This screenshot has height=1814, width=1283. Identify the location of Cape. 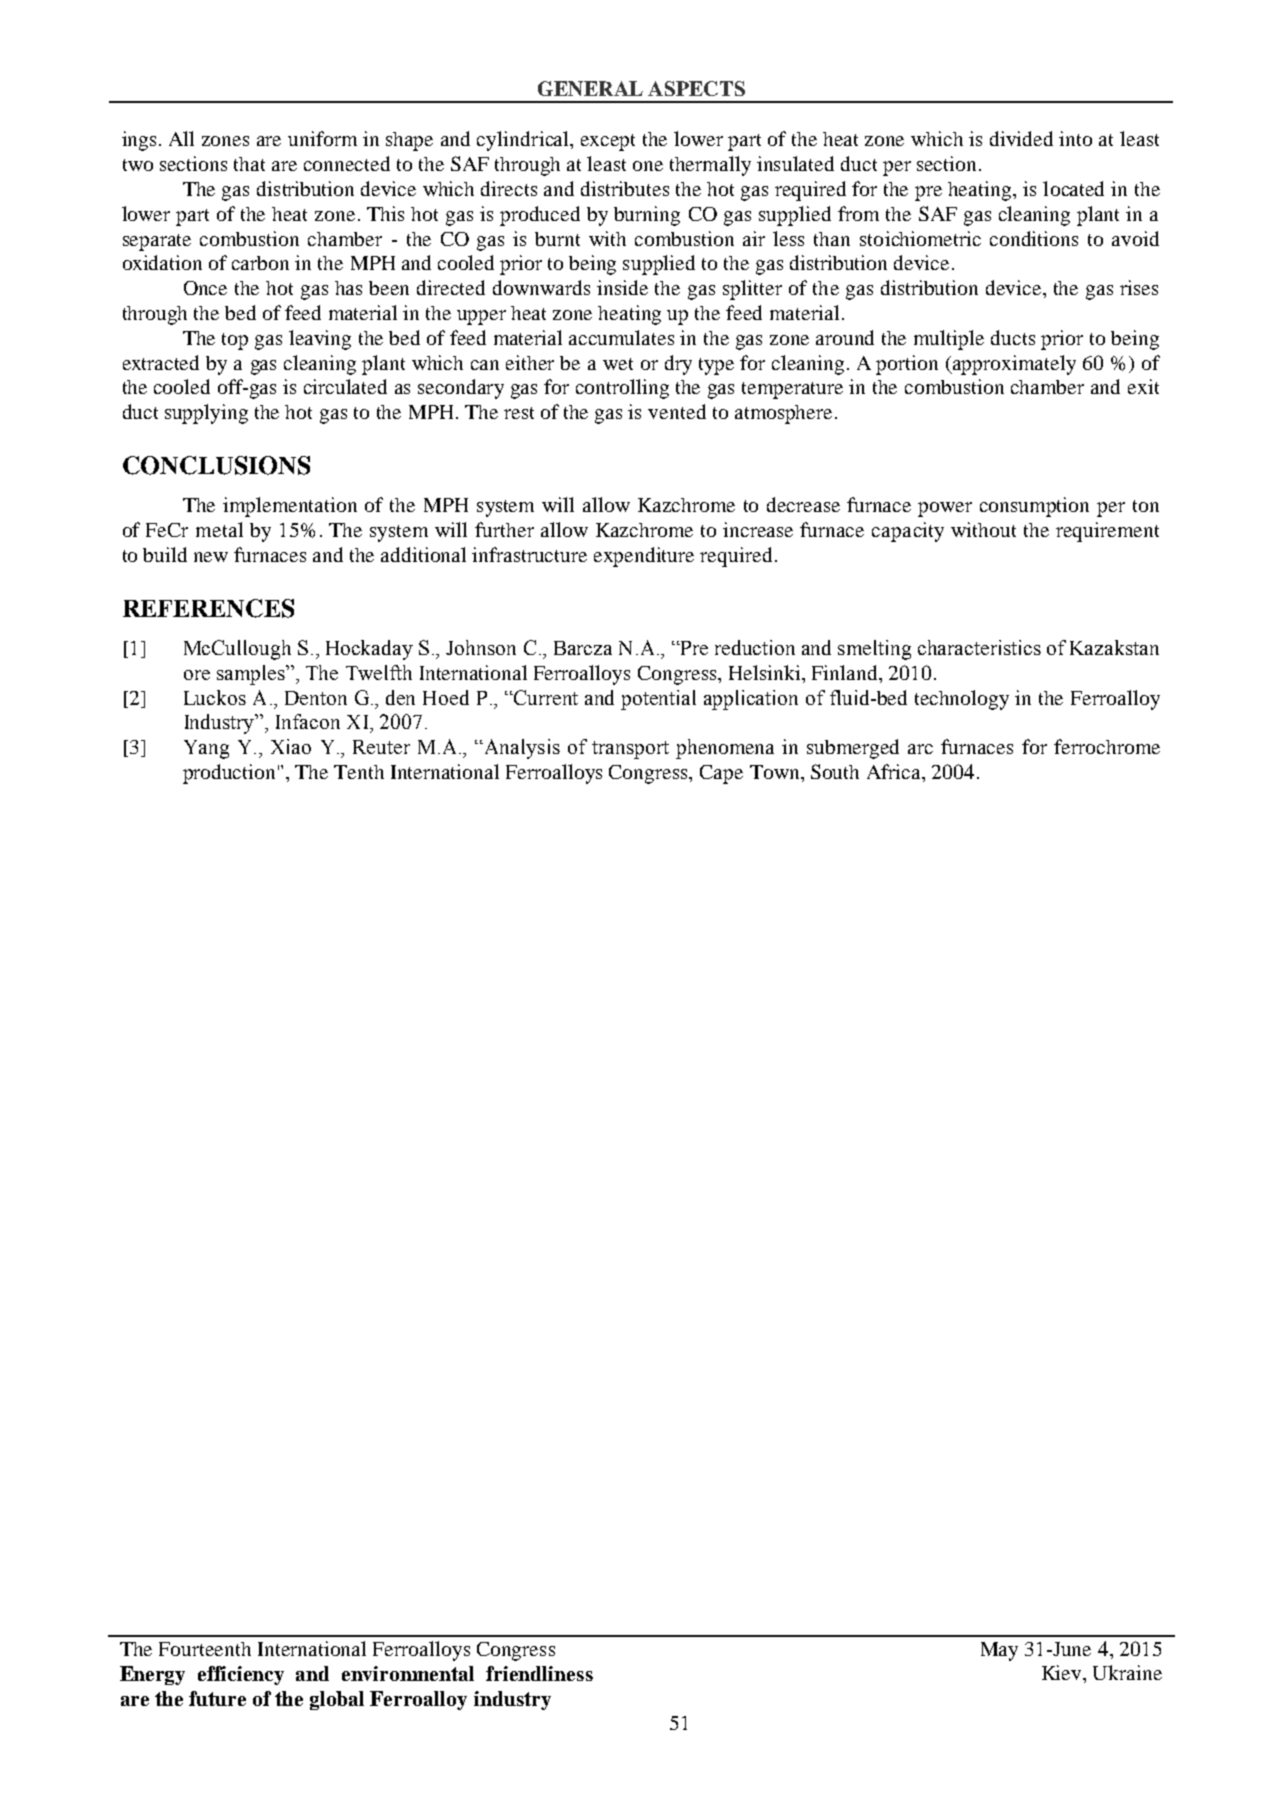
(721, 774).
